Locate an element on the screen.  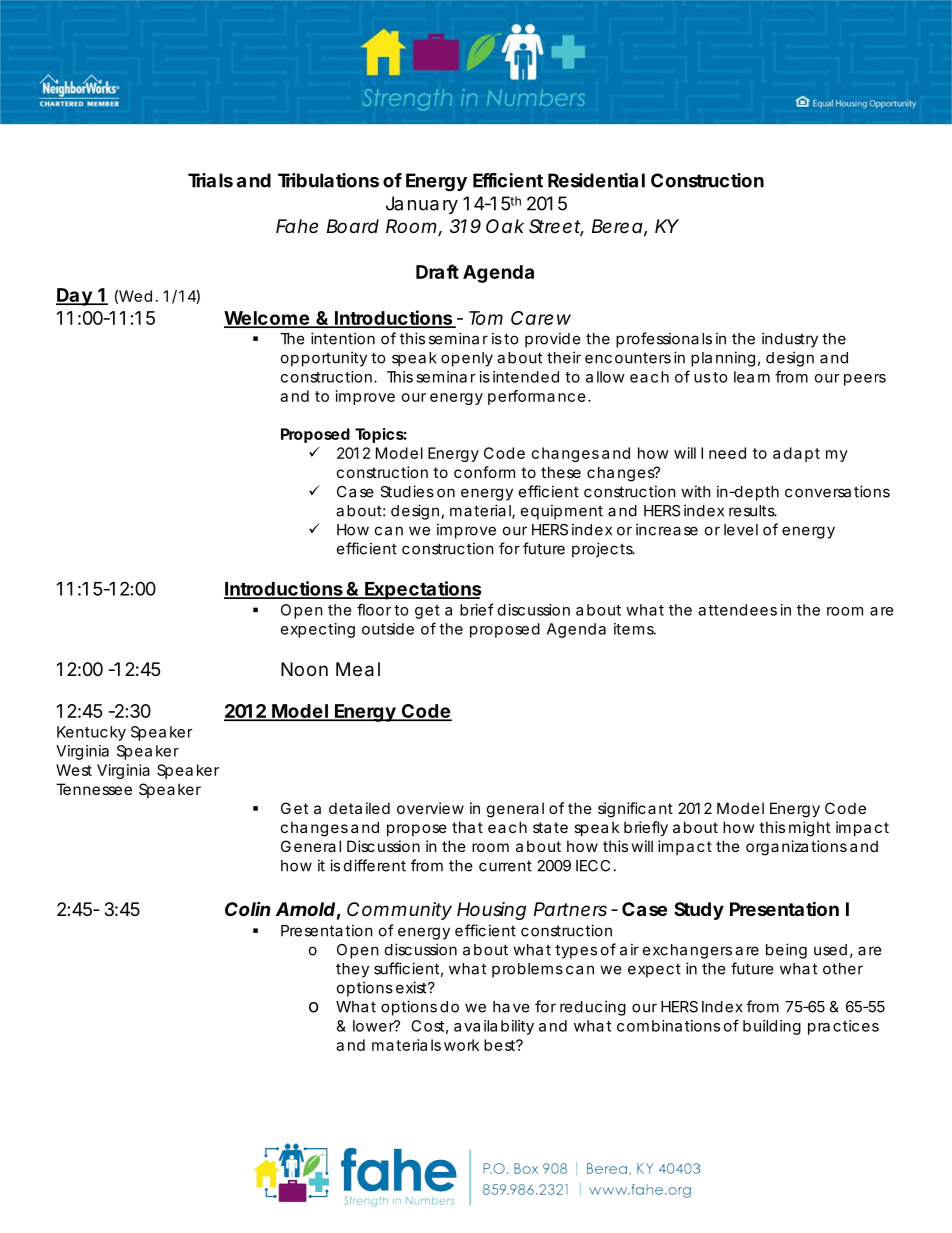
outside is located at coordinates (388, 629).
